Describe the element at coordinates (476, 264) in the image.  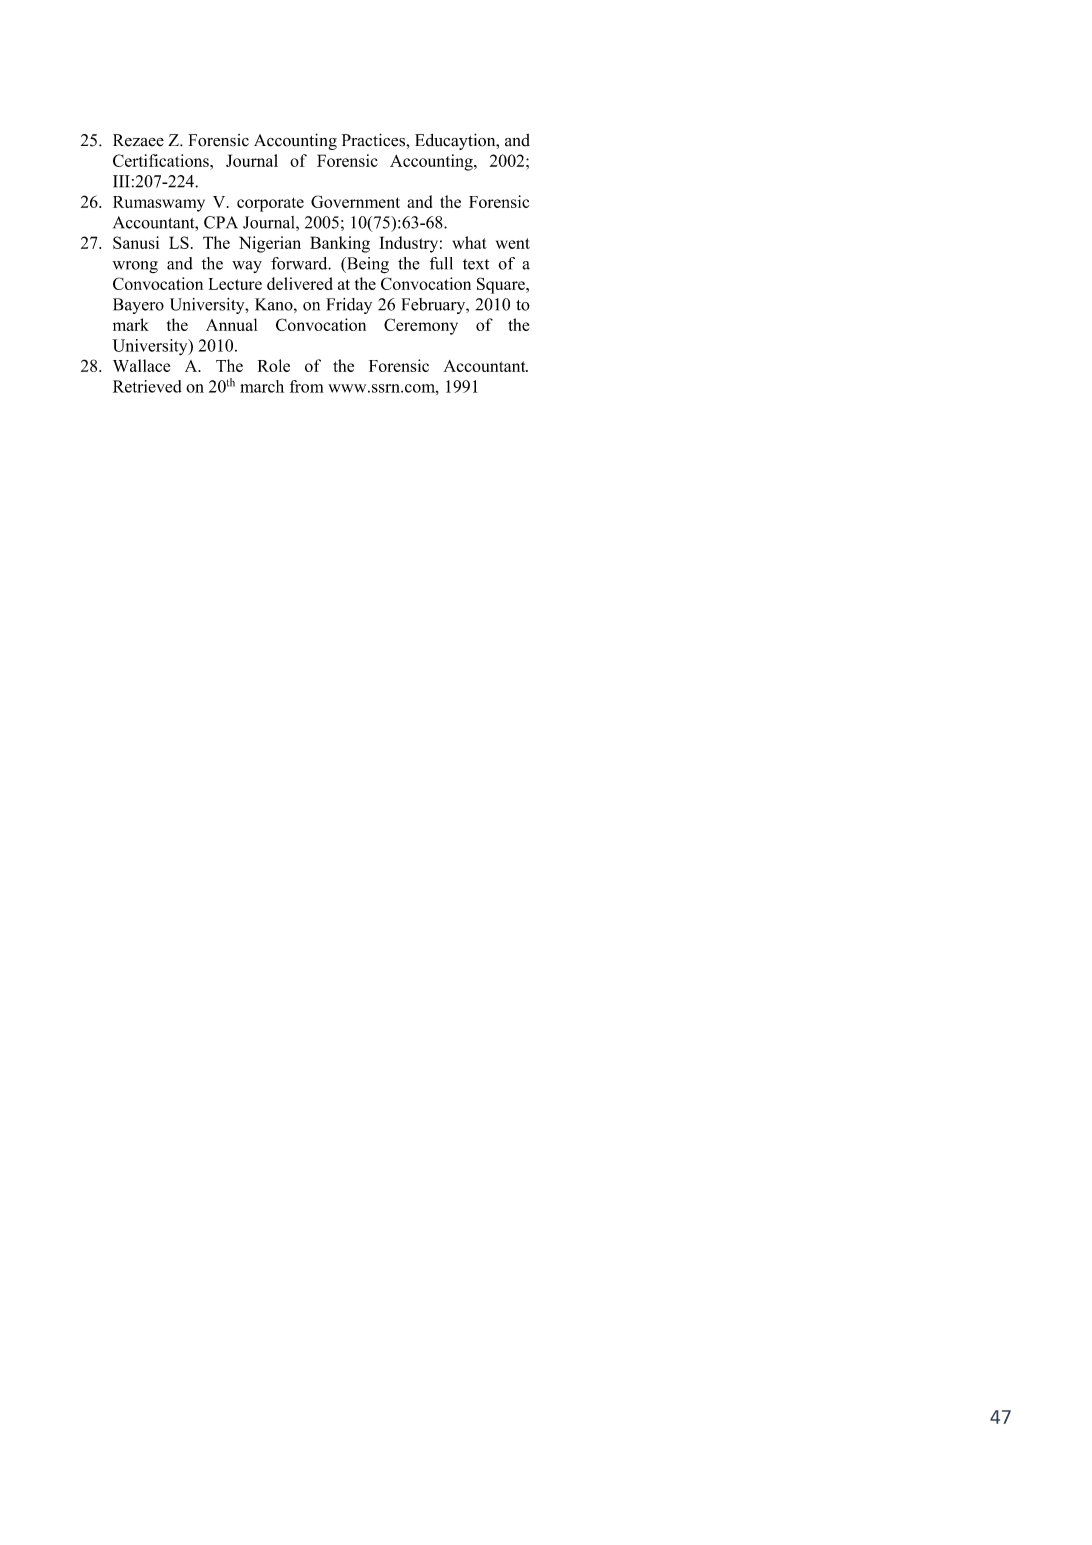
I see `text` at that location.
